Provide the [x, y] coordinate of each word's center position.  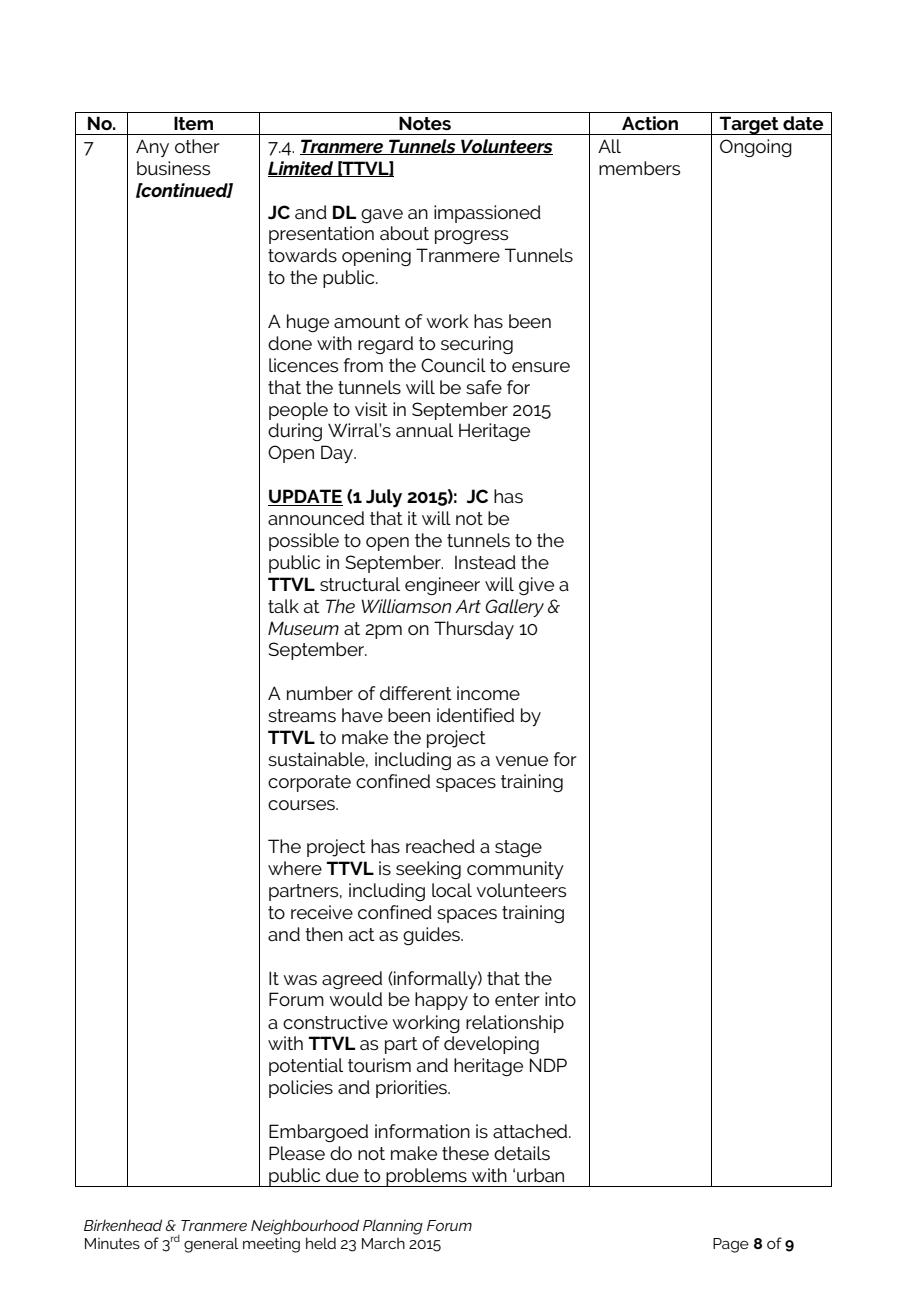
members [639, 168]
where [295, 868]
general [211, 1245]
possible [304, 542]
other [197, 146]
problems [426, 1177]
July [384, 498]
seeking [428, 870]
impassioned [487, 214]
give [536, 586]
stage [518, 848]
